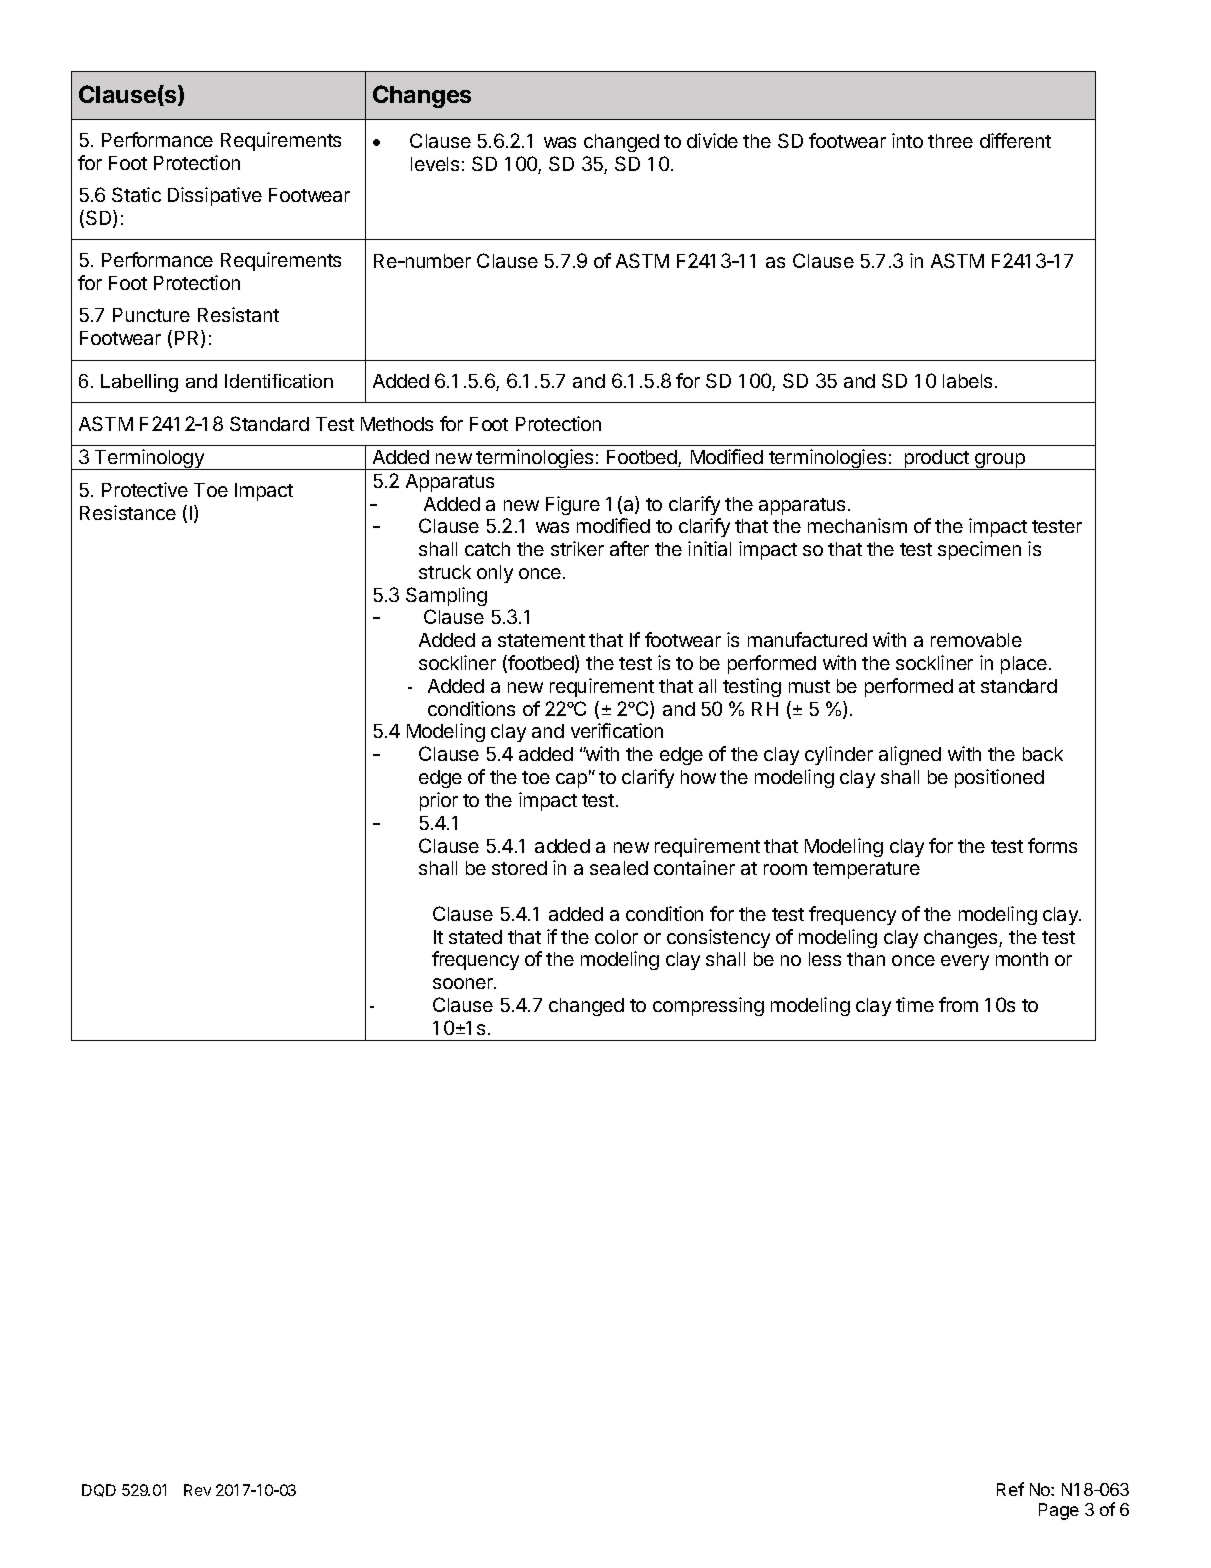 The image size is (1211, 1568). I want to click on Dissipative, so click(215, 196).
